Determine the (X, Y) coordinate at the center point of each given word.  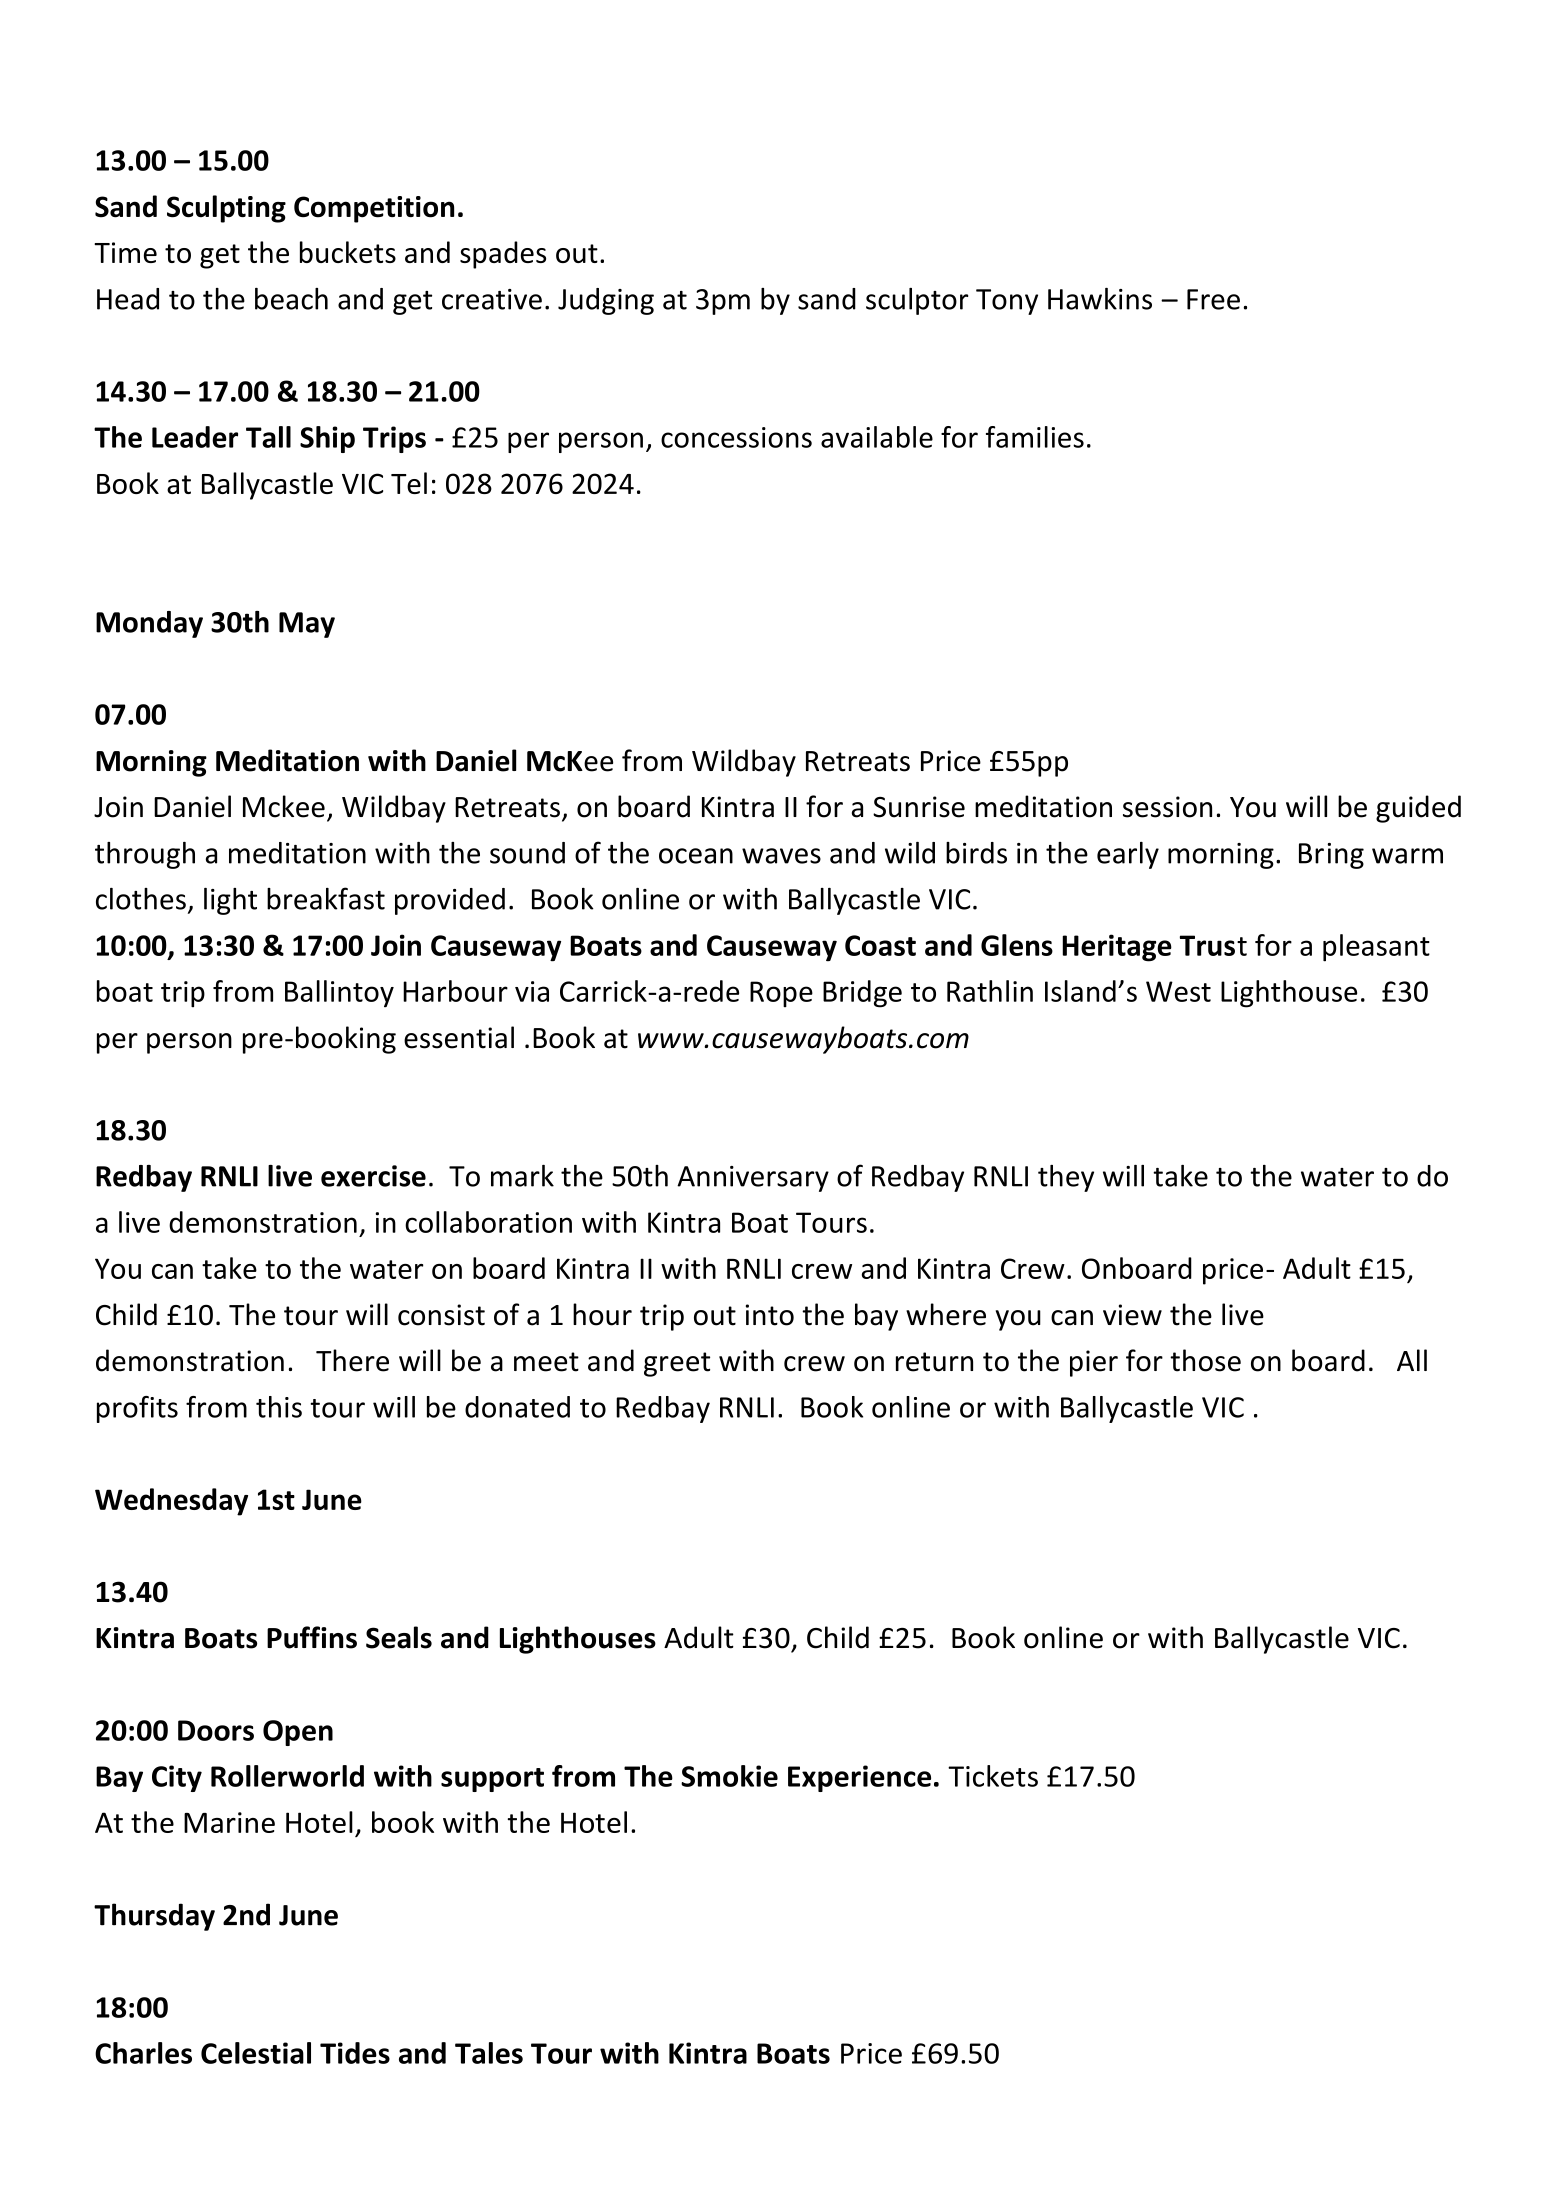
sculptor (917, 301)
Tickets (993, 1776)
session (1167, 807)
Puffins (312, 1637)
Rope (781, 994)
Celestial (256, 2053)
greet (677, 1364)
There (352, 1360)
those (1205, 1360)
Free (1213, 299)
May (307, 625)
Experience (859, 1778)
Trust (1213, 945)
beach (291, 299)
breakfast (326, 898)
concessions (736, 437)
